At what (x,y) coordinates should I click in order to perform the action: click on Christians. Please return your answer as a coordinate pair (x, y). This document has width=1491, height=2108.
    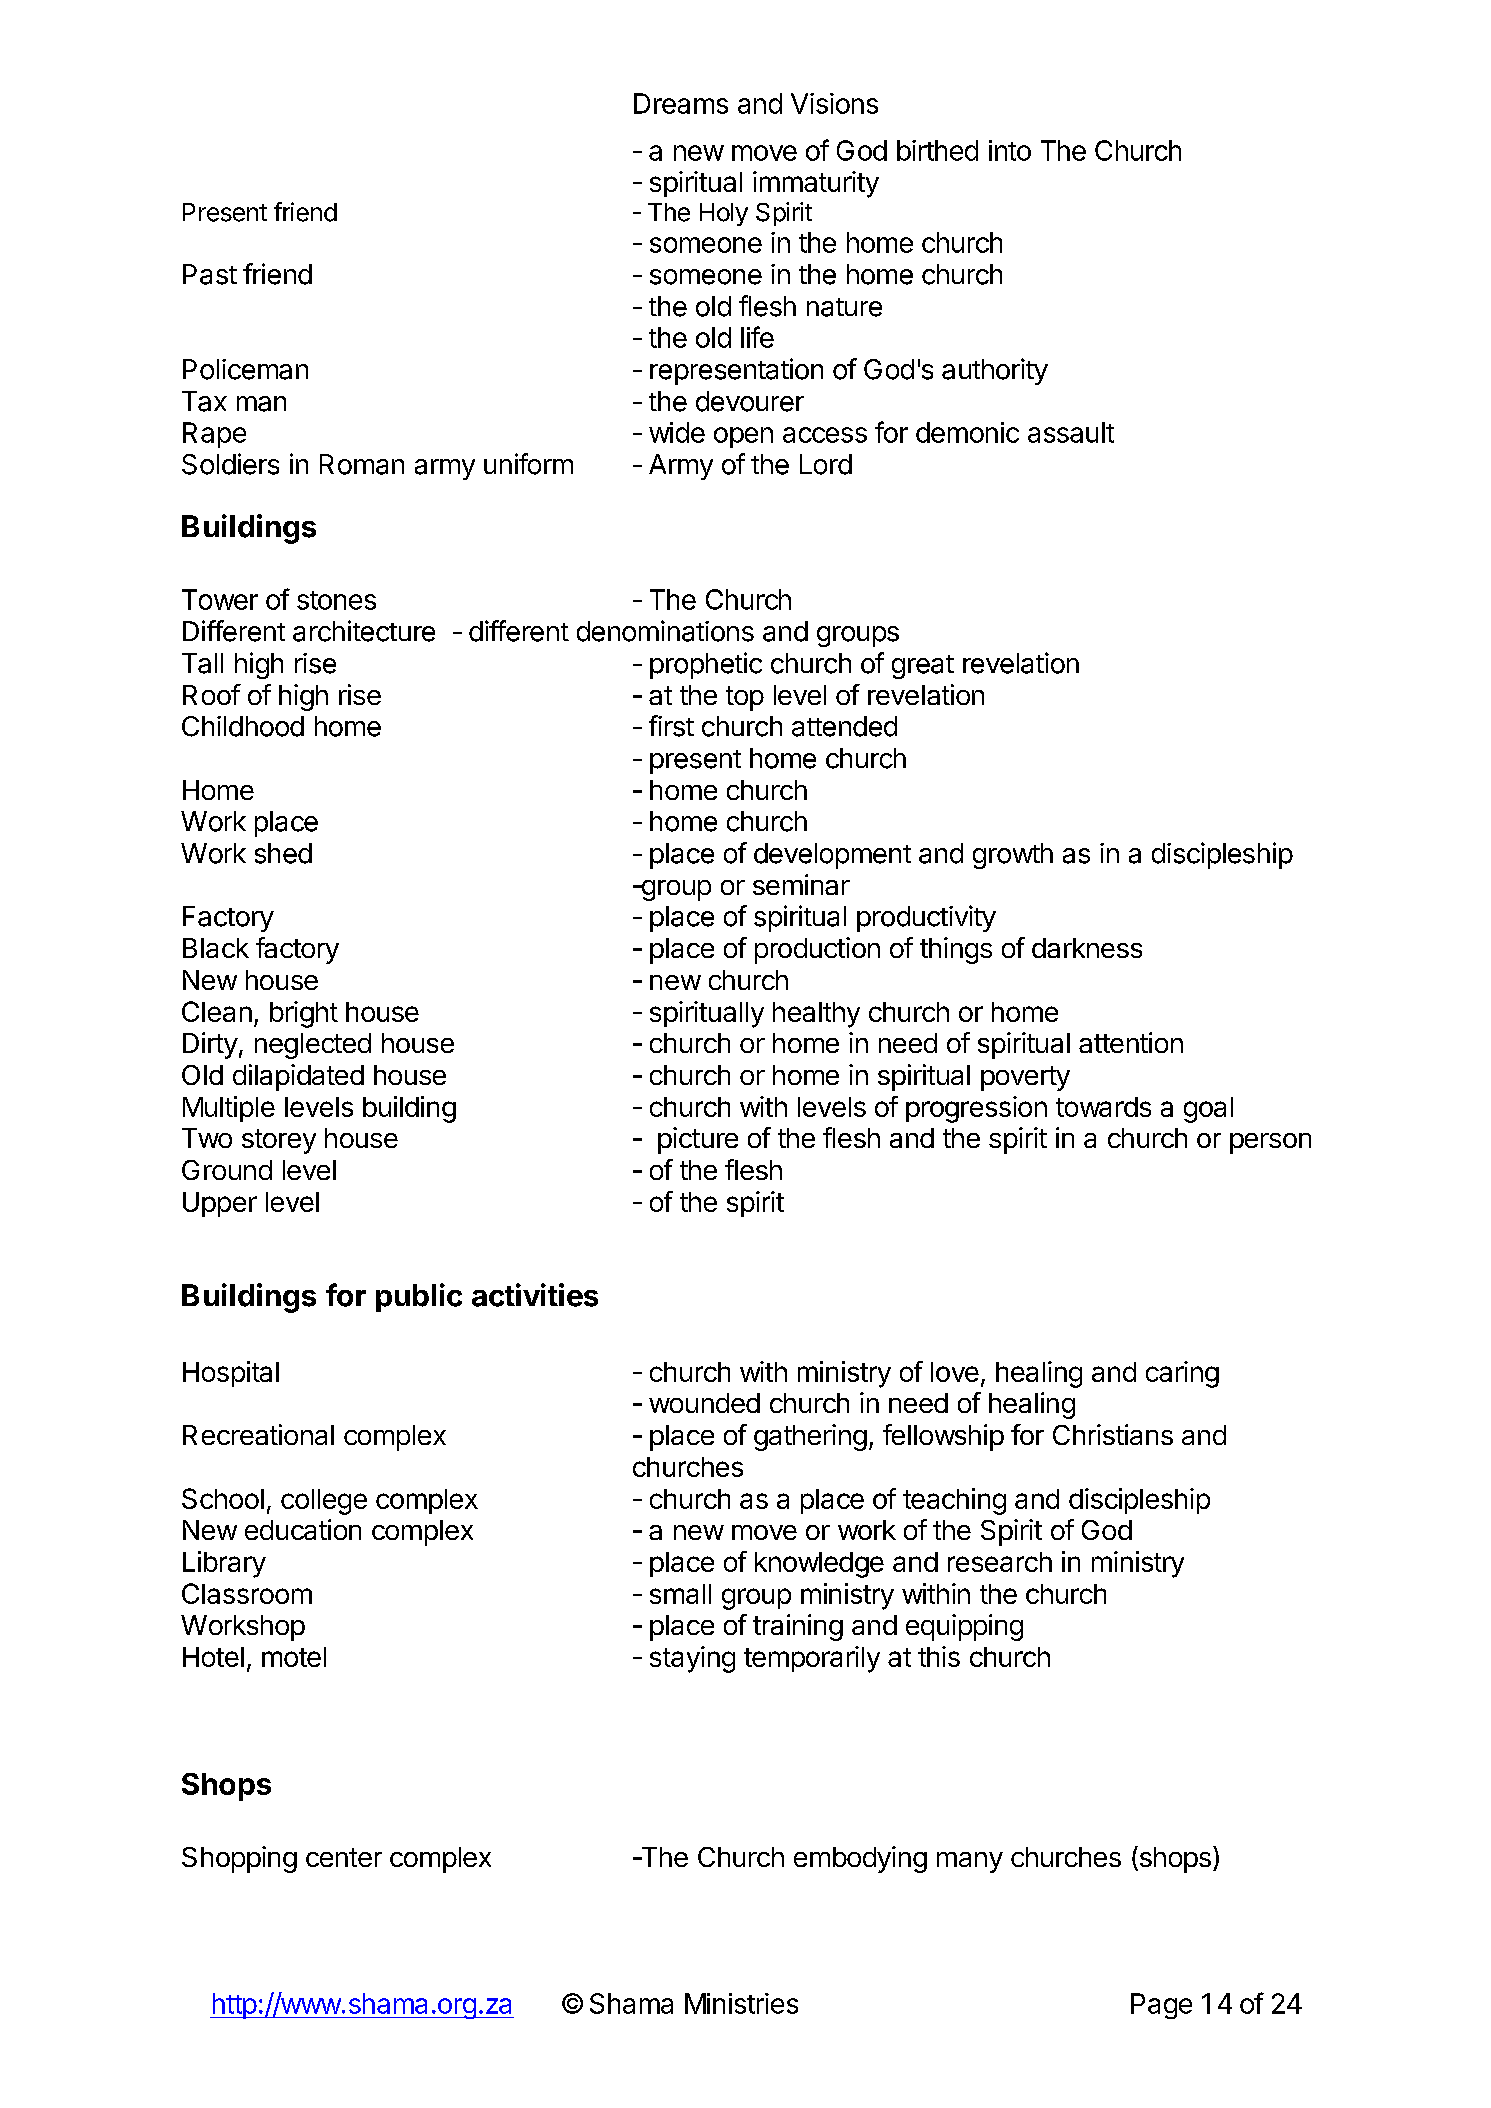
    Looking at the image, I should click on (1113, 1434).
